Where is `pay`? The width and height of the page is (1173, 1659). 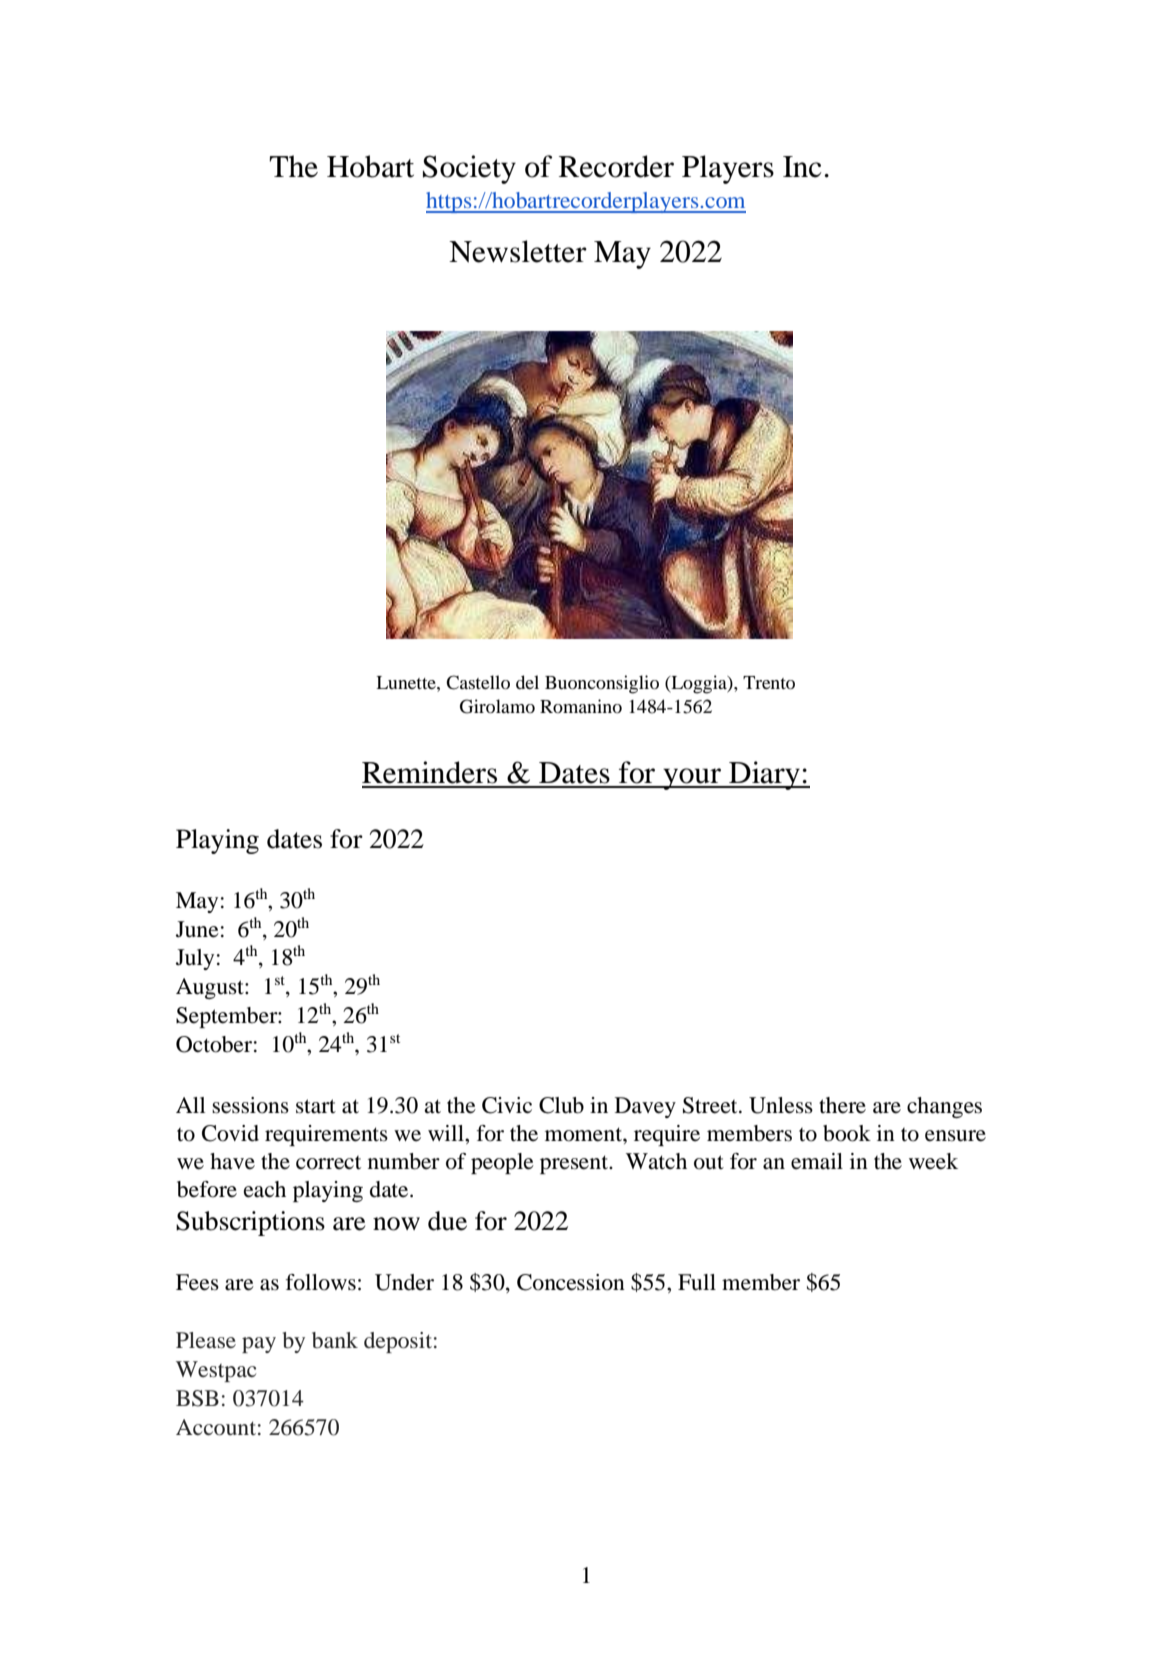 pay is located at coordinates (259, 1345).
